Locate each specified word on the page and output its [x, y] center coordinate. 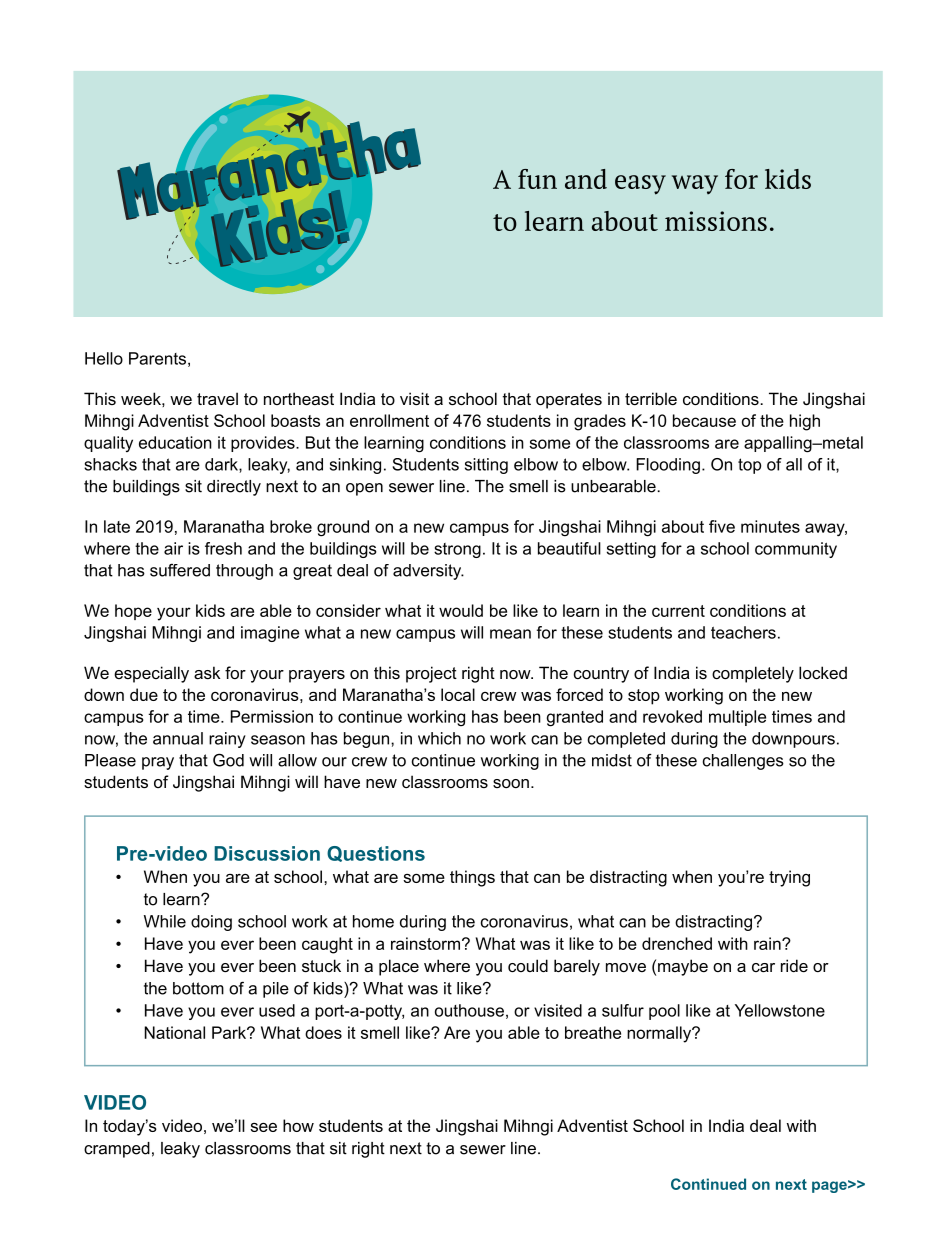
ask [207, 672]
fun [537, 179]
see [263, 1127]
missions [716, 221]
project [431, 674]
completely [753, 674]
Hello [104, 358]
